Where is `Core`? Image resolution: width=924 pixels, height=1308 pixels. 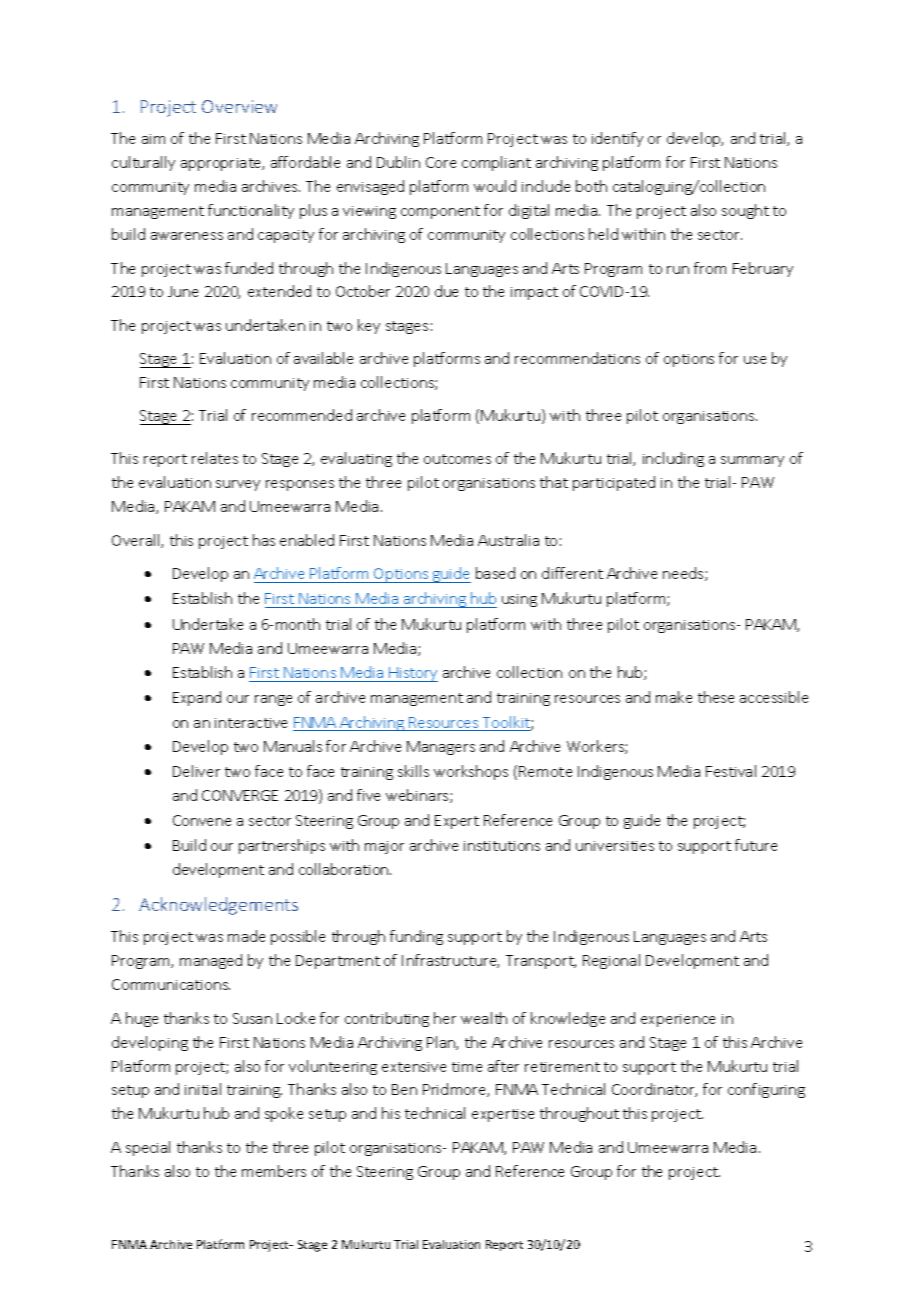
Core is located at coordinates (441, 162).
